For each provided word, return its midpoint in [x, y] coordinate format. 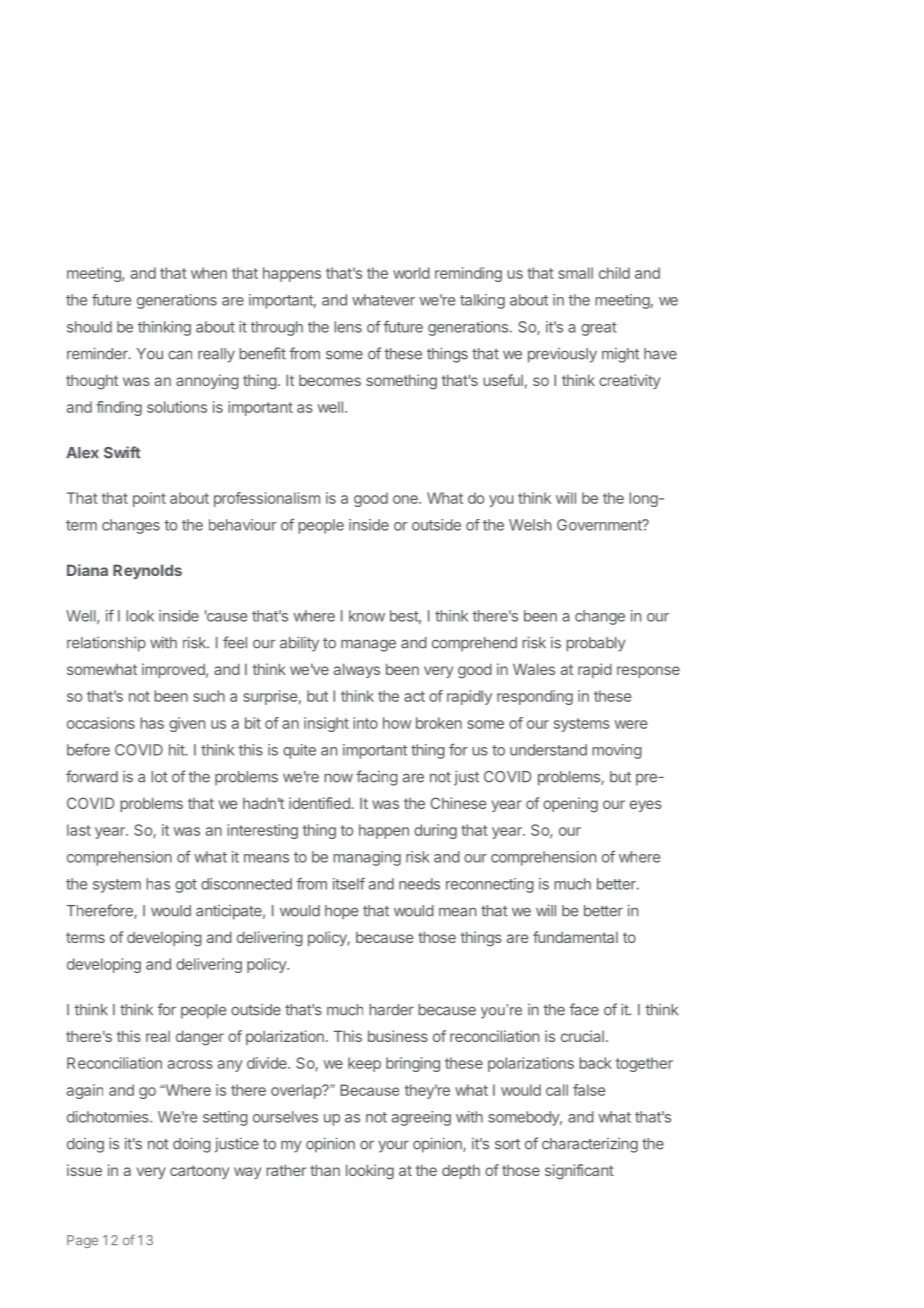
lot [159, 777]
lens [348, 327]
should [89, 327]
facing [377, 778]
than [325, 1170]
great [599, 329]
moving [617, 751]
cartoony [199, 1172]
